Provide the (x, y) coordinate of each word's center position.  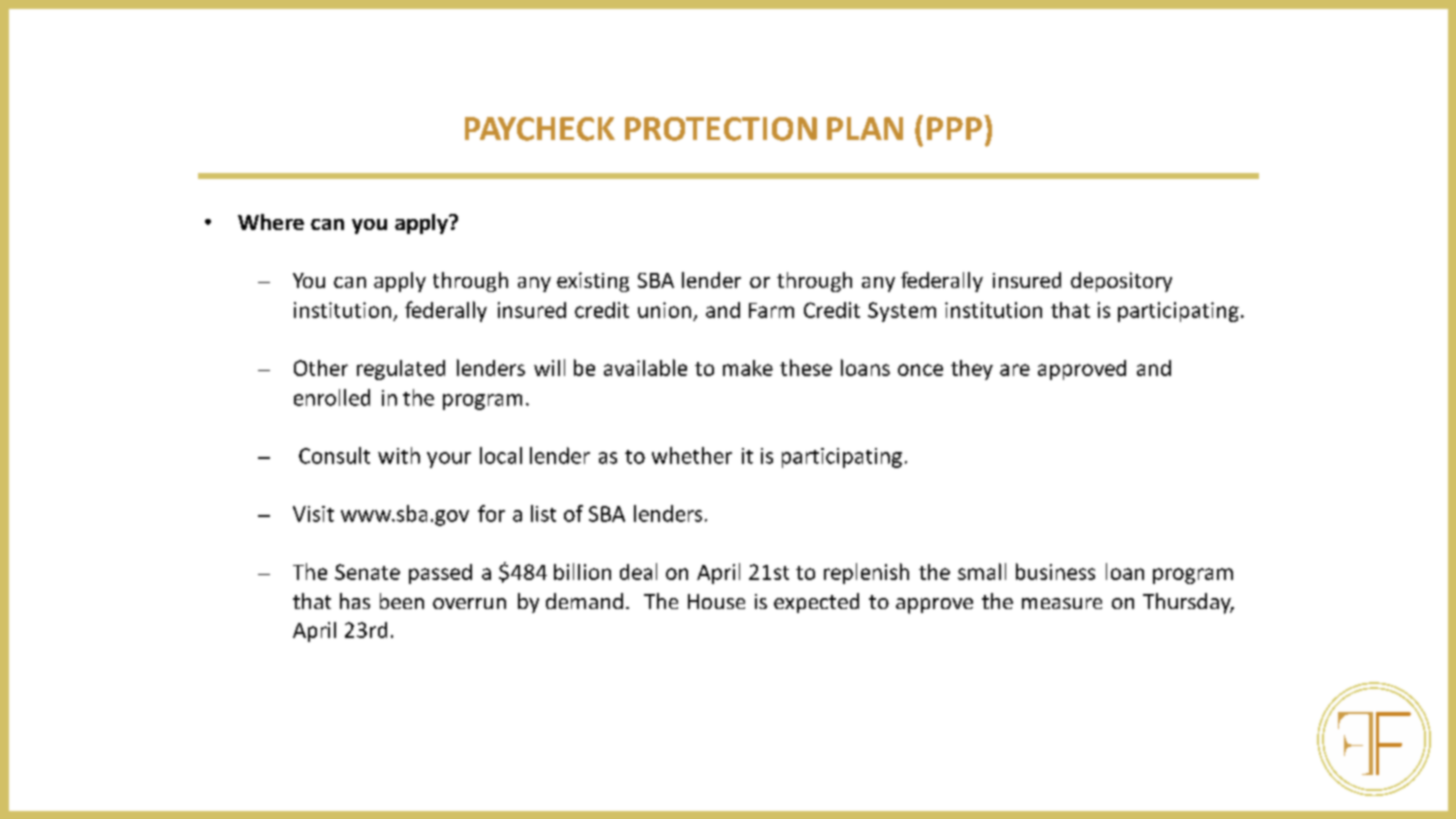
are (1015, 370)
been (402, 601)
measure (1062, 603)
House (716, 601)
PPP (954, 128)
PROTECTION (721, 129)
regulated (401, 370)
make (748, 368)
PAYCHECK (540, 129)
